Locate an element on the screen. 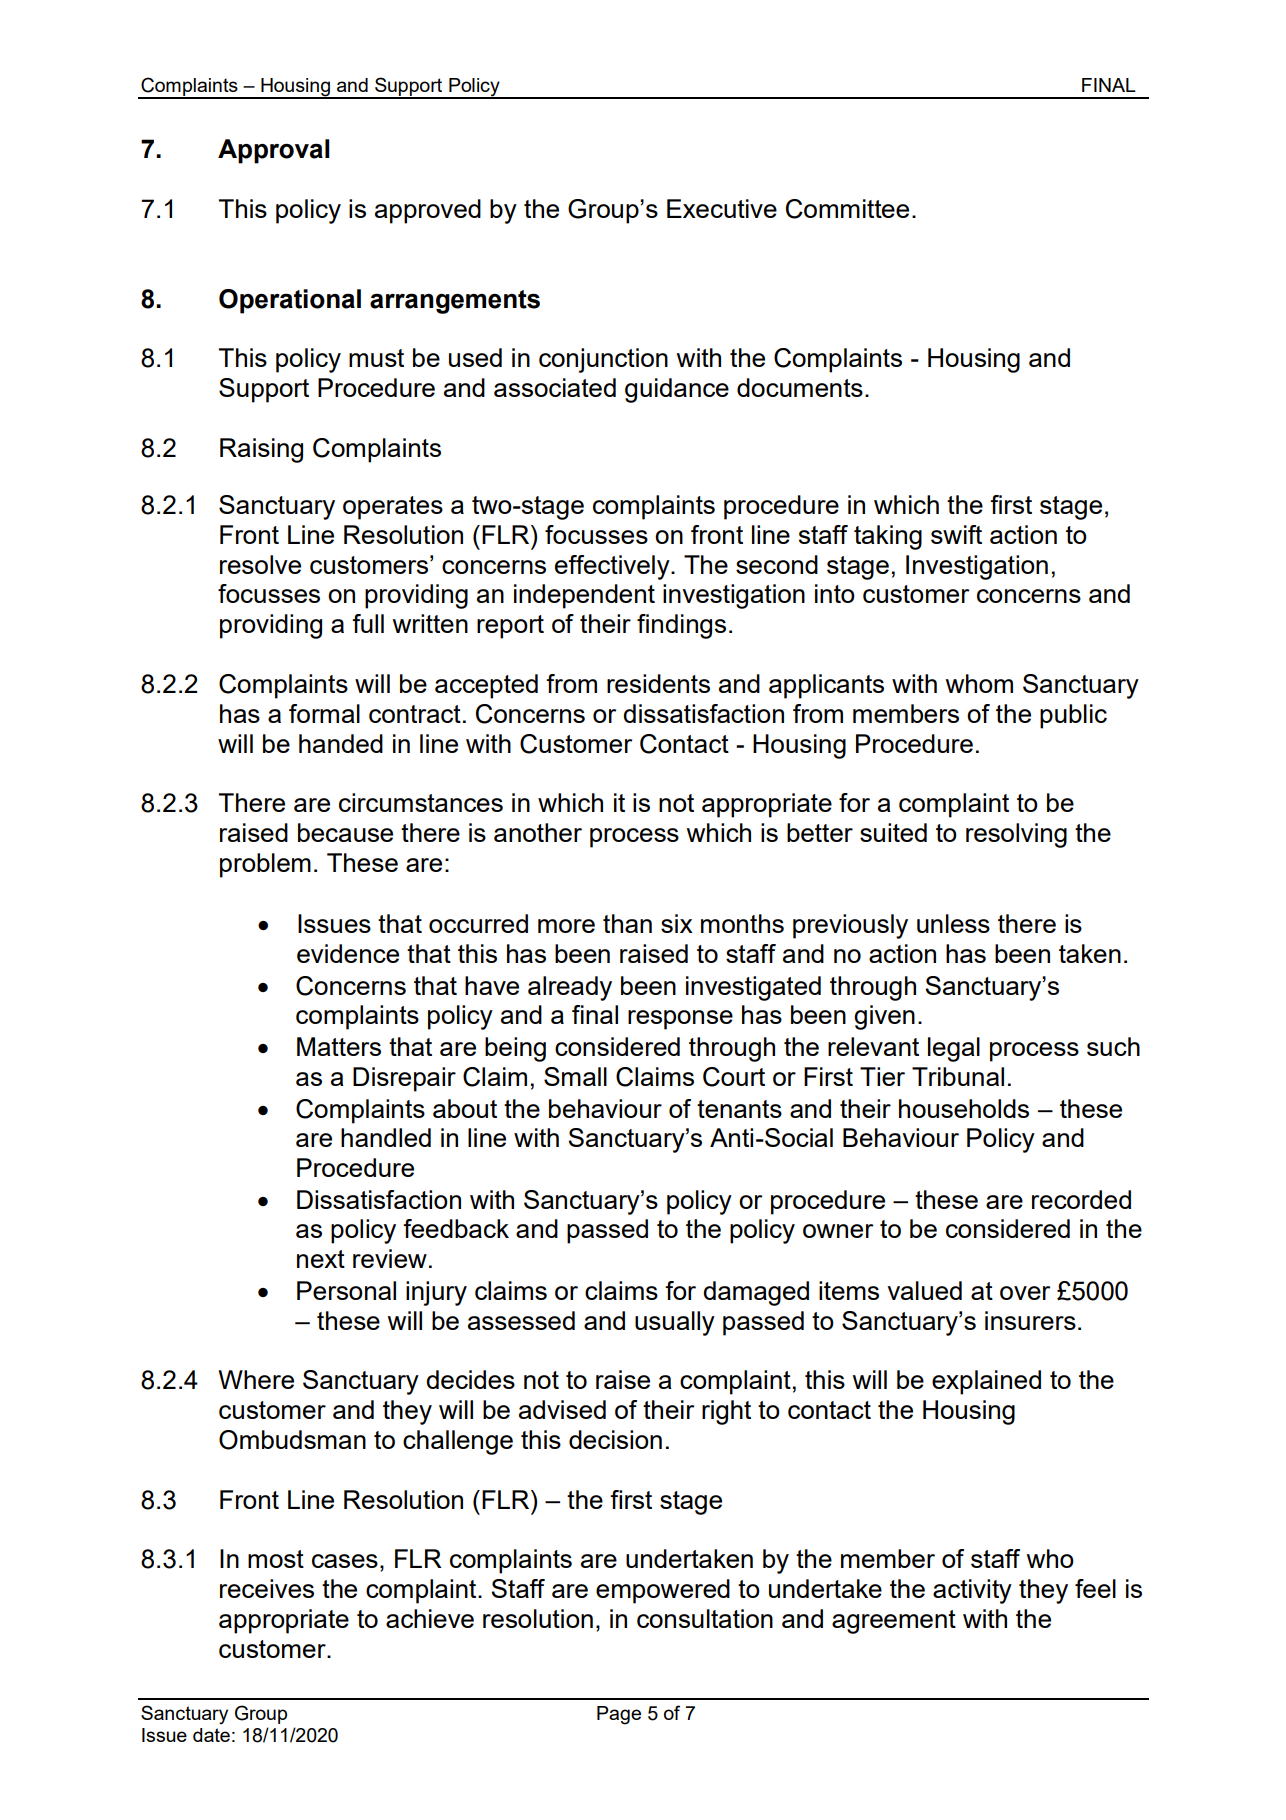 This screenshot has width=1286, height=1820. usually is located at coordinates (675, 1323).
